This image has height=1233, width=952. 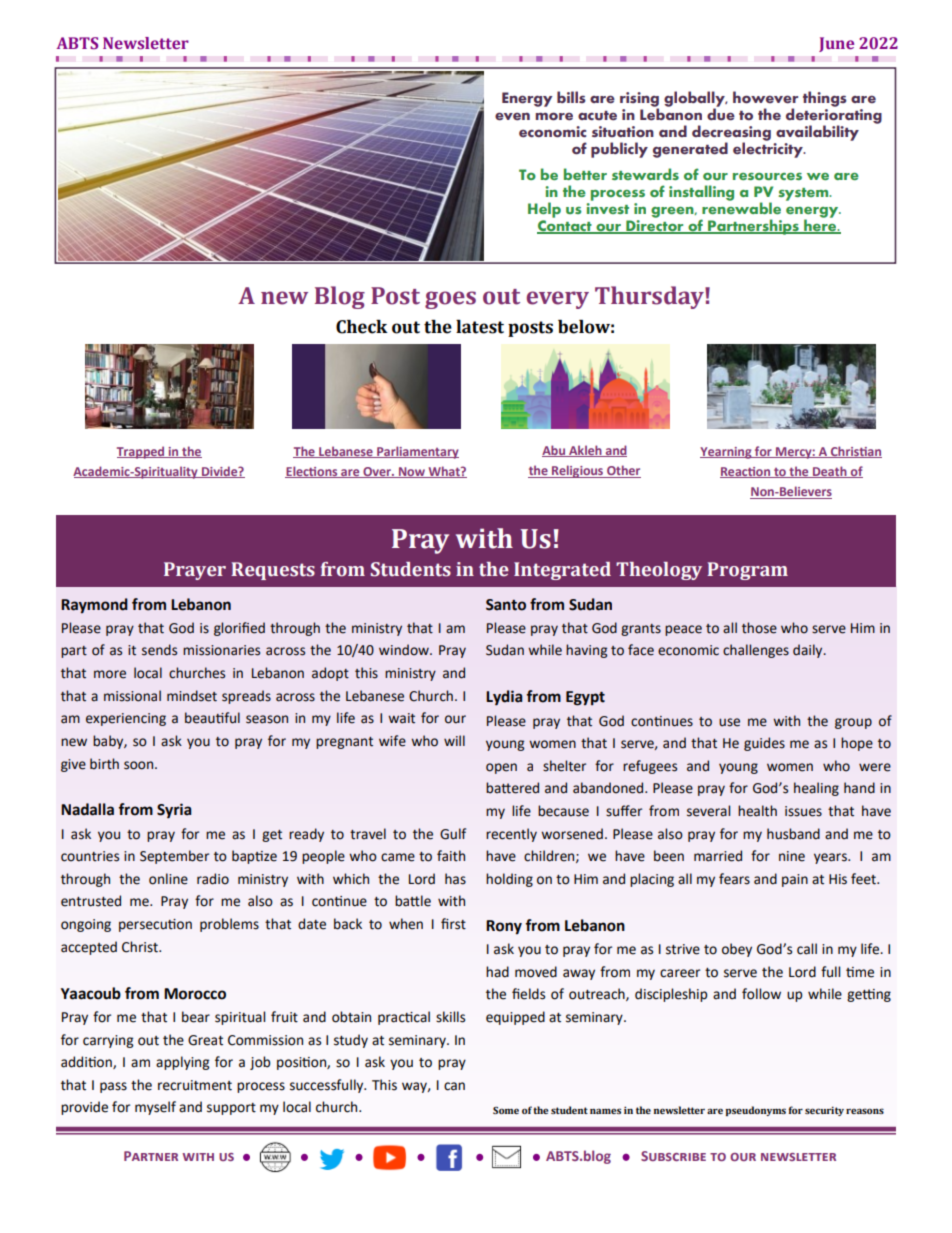 What do you see at coordinates (506, 605) in the image?
I see `Santo` at bounding box center [506, 605].
